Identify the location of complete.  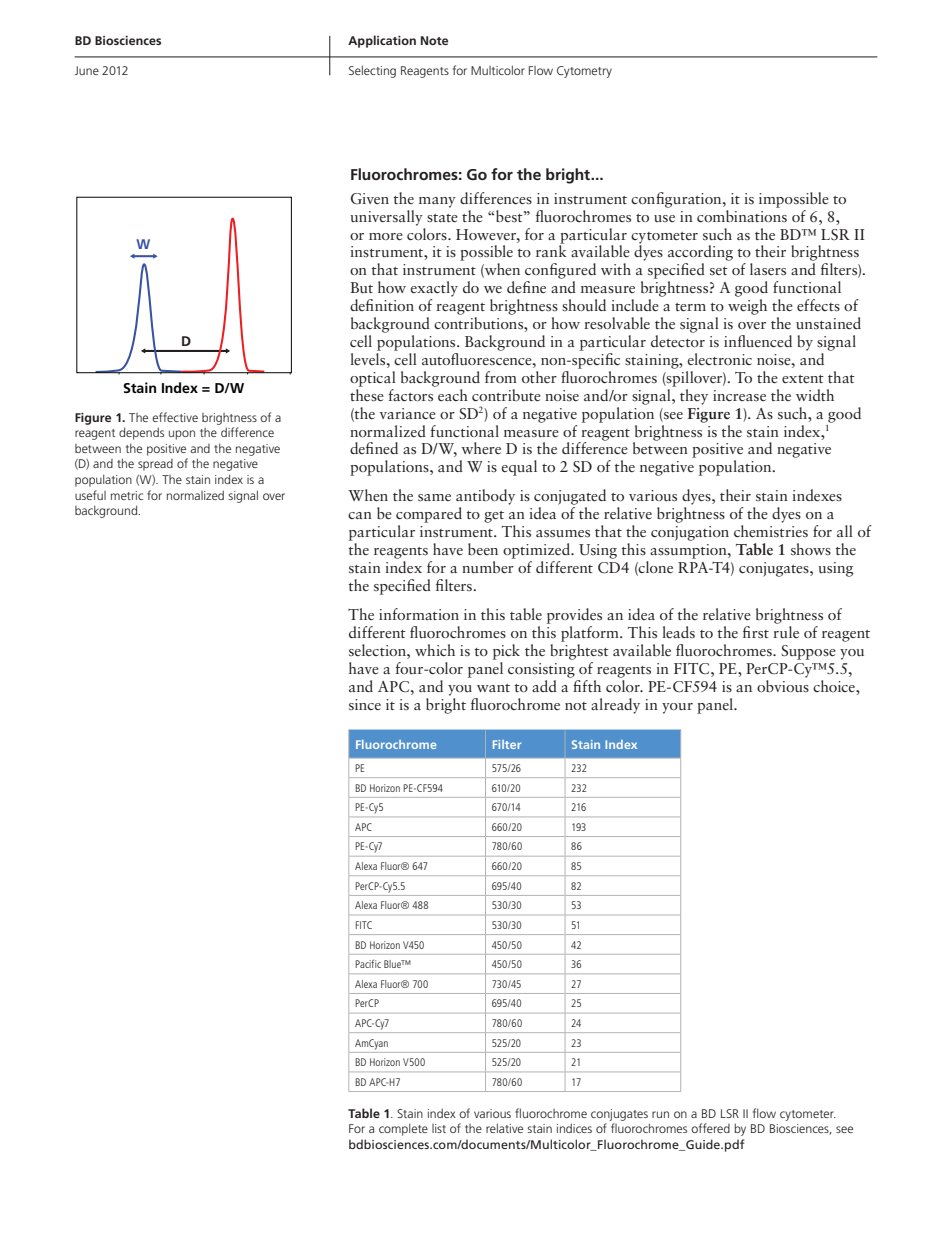
(403, 1129).
